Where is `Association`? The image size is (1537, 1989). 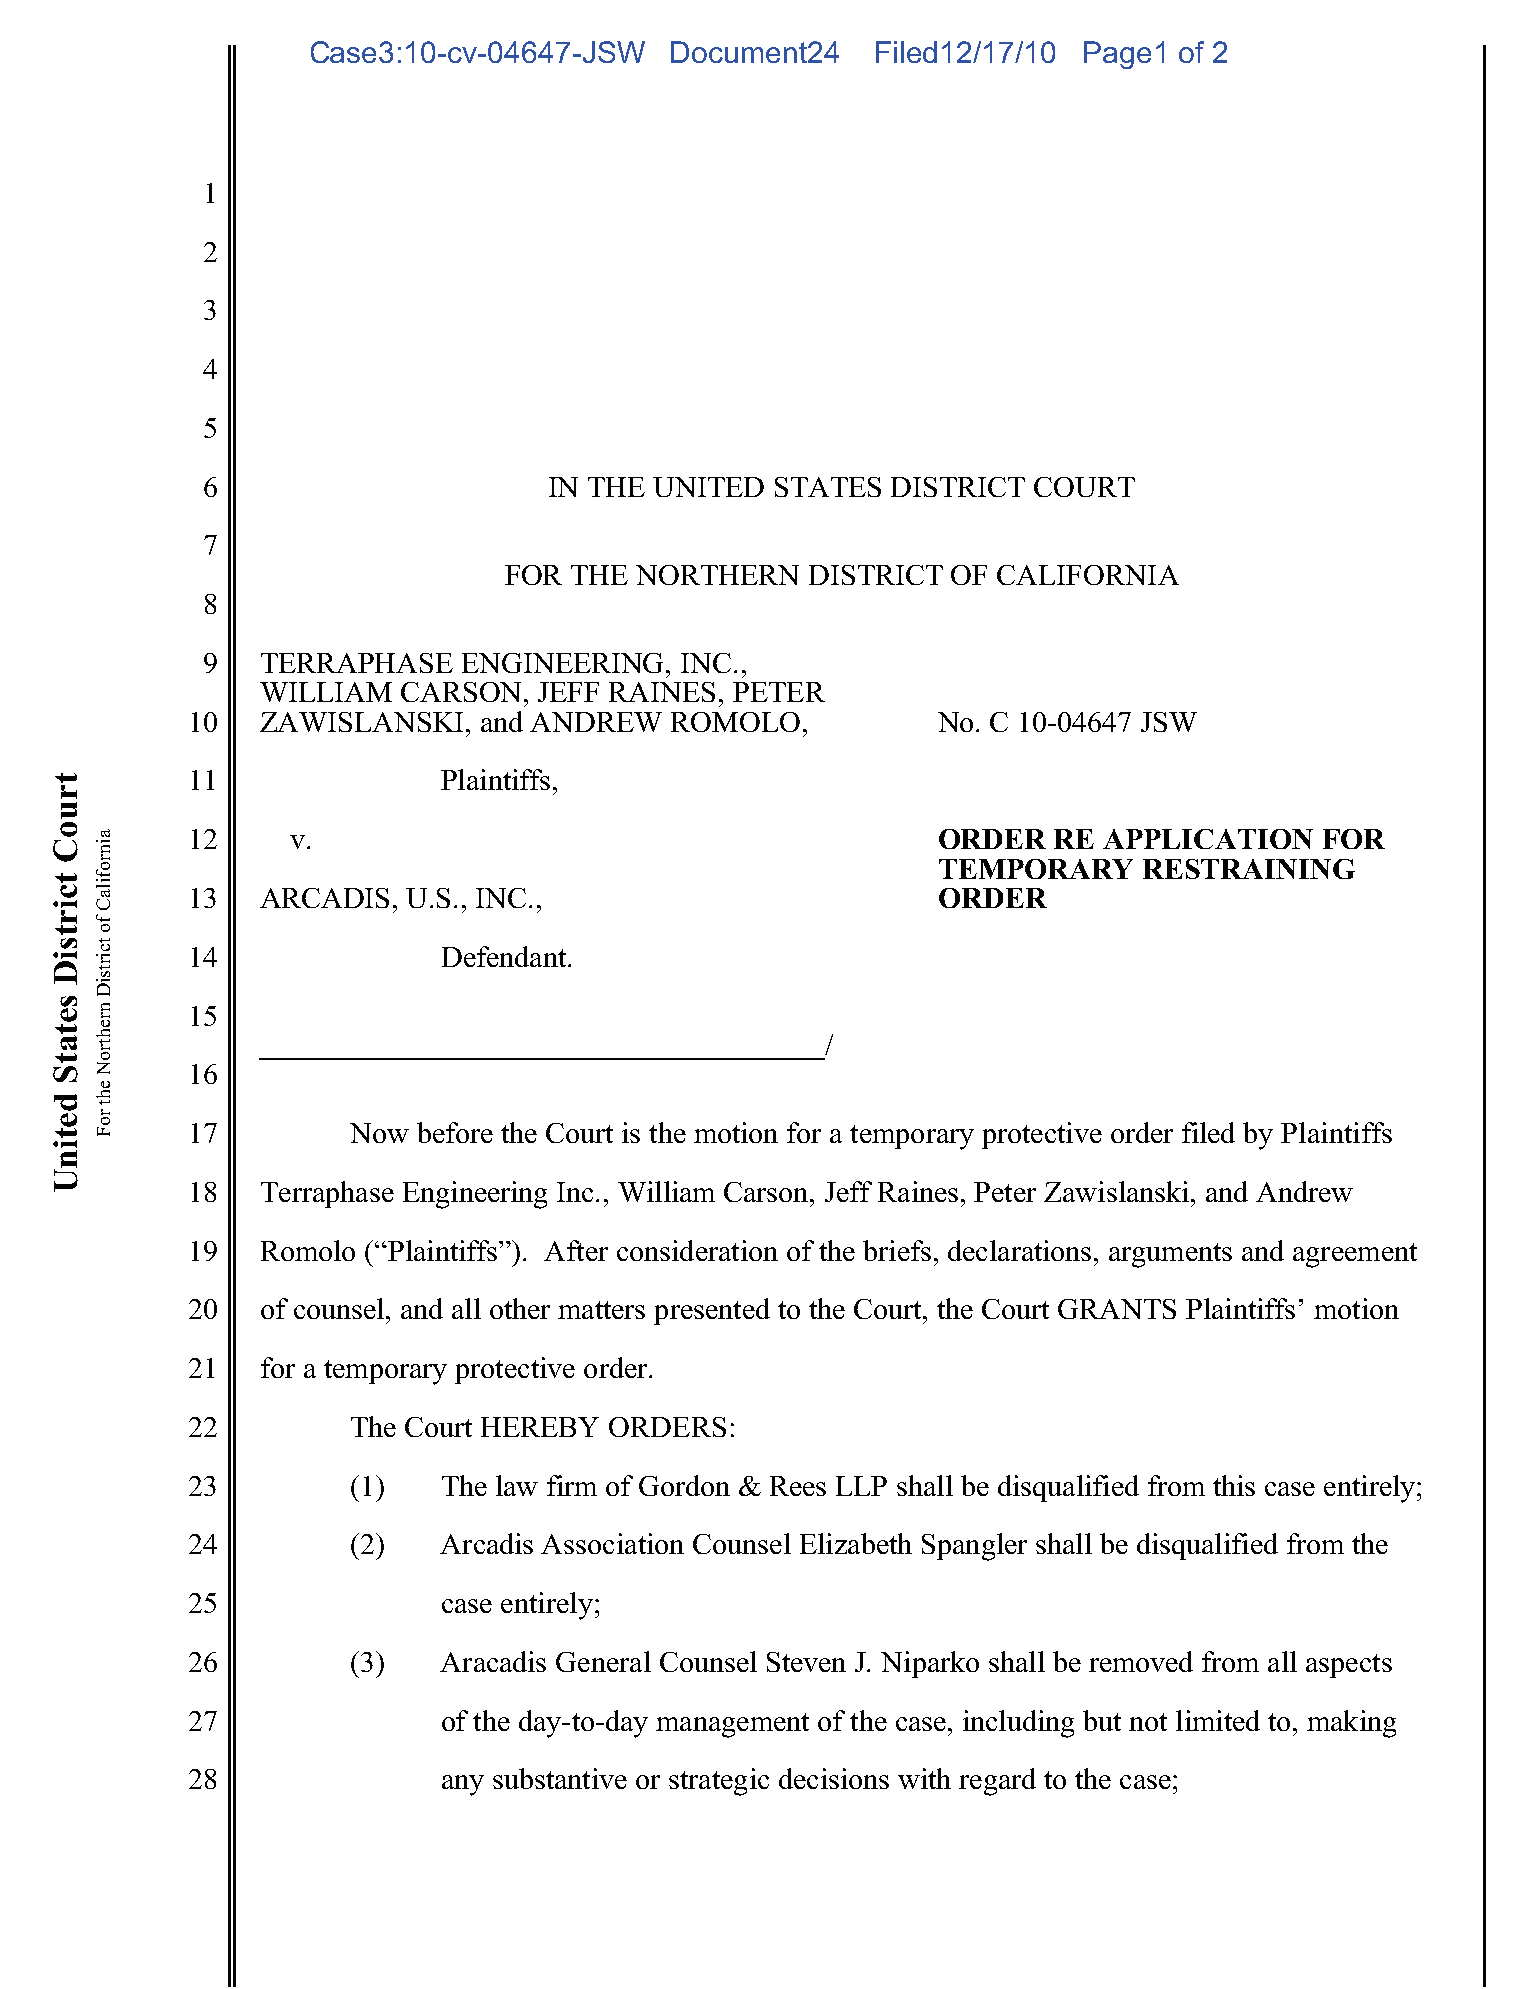 Association is located at coordinates (612, 1543).
